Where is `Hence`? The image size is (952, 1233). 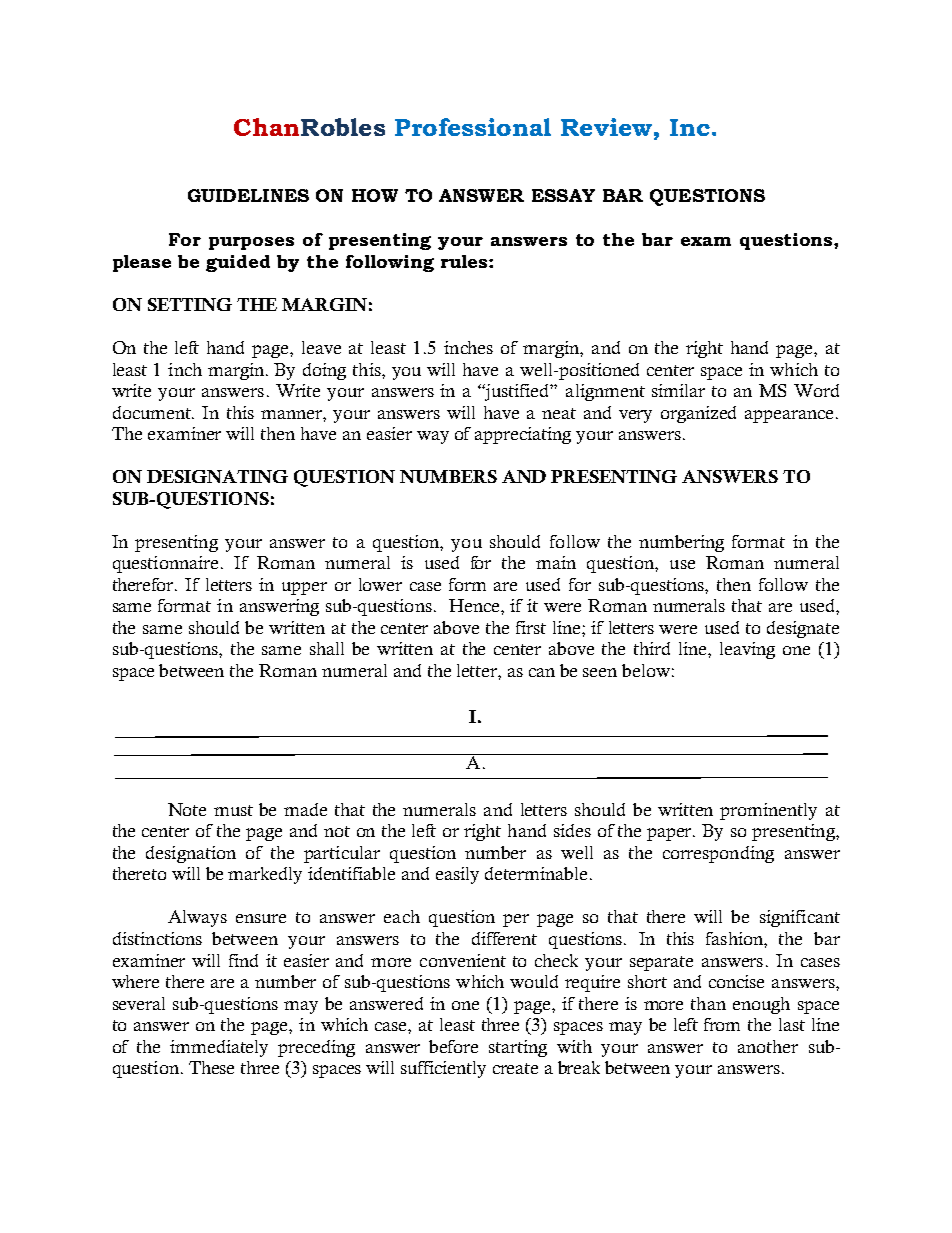
Hence is located at coordinates (475, 605).
